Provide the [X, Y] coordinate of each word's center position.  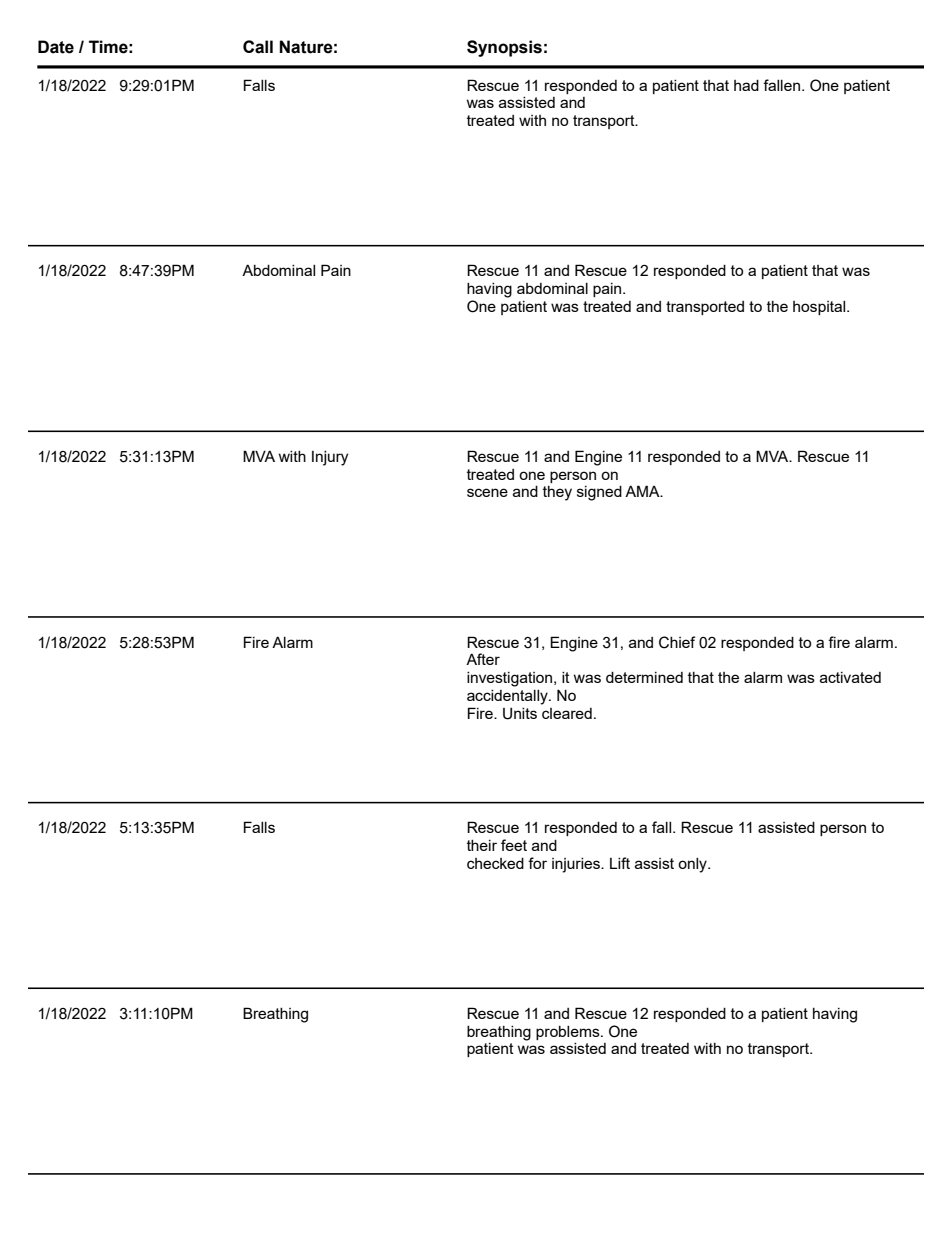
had [746, 85]
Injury [330, 458]
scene [487, 492]
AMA [643, 491]
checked [495, 863]
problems [569, 1033]
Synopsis [504, 48]
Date [56, 47]
